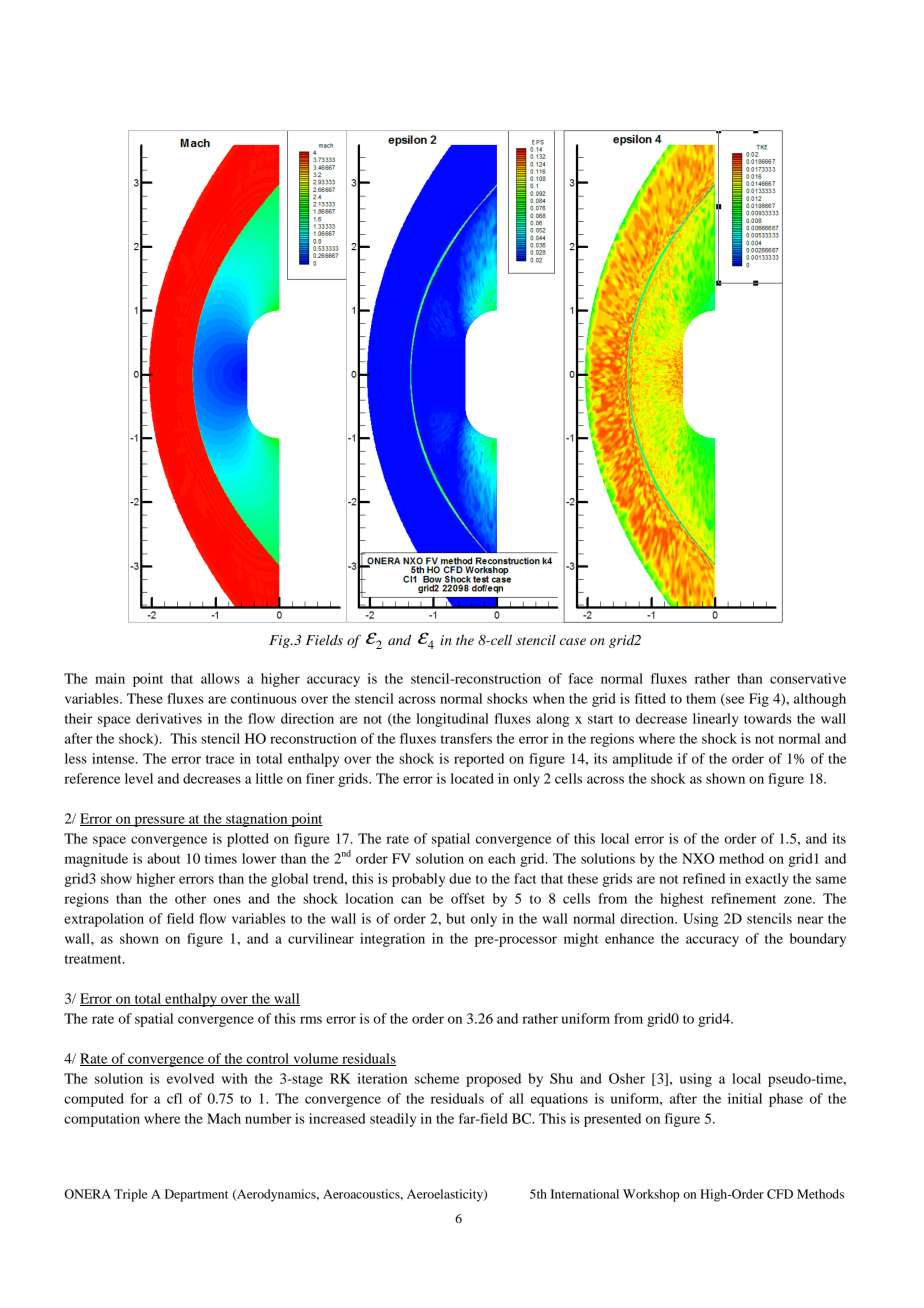 The height and width of the screenshot is (1308, 924). I want to click on integration, so click(392, 940).
